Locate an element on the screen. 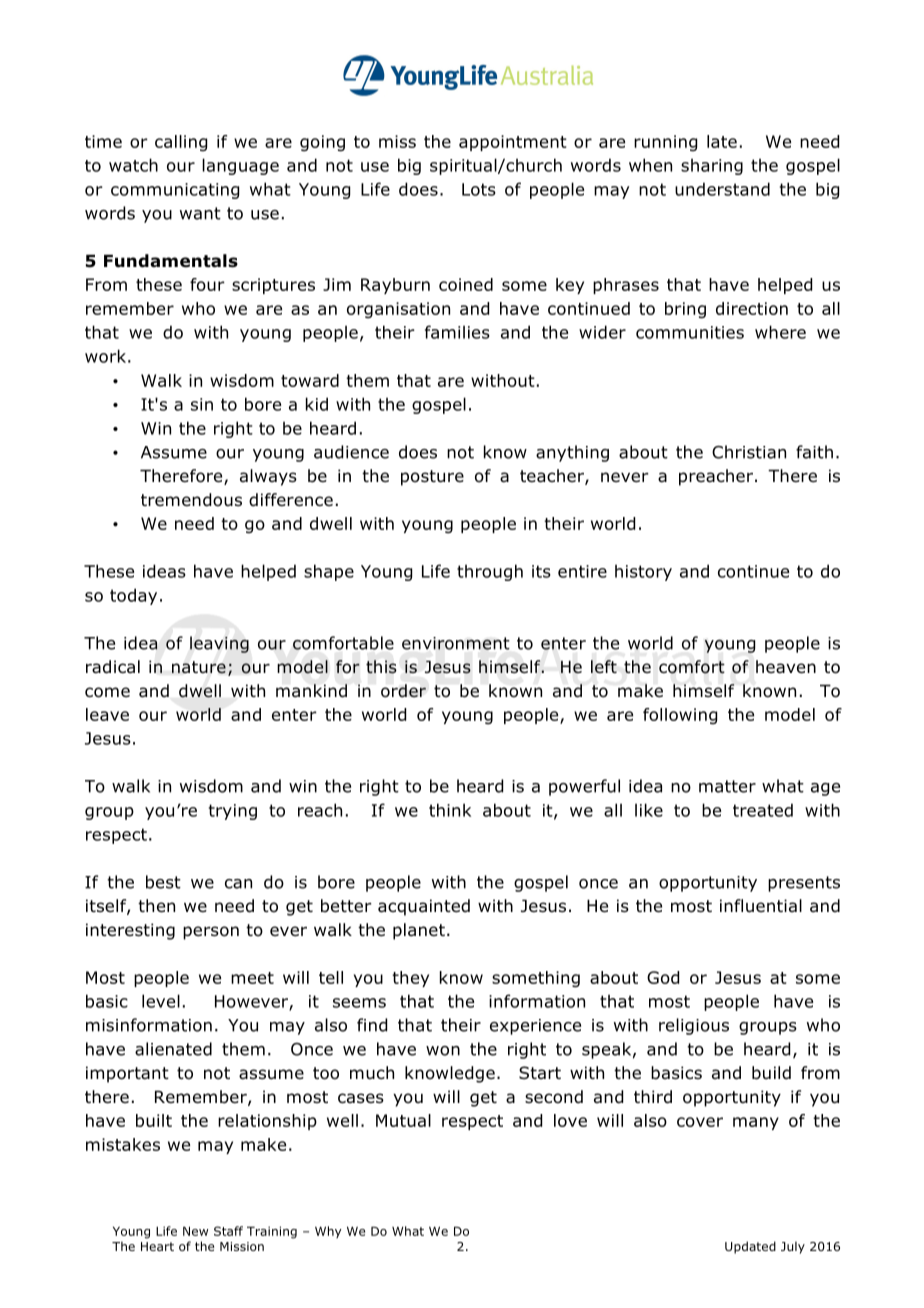 The image size is (924, 1308). following is located at coordinates (680, 716).
